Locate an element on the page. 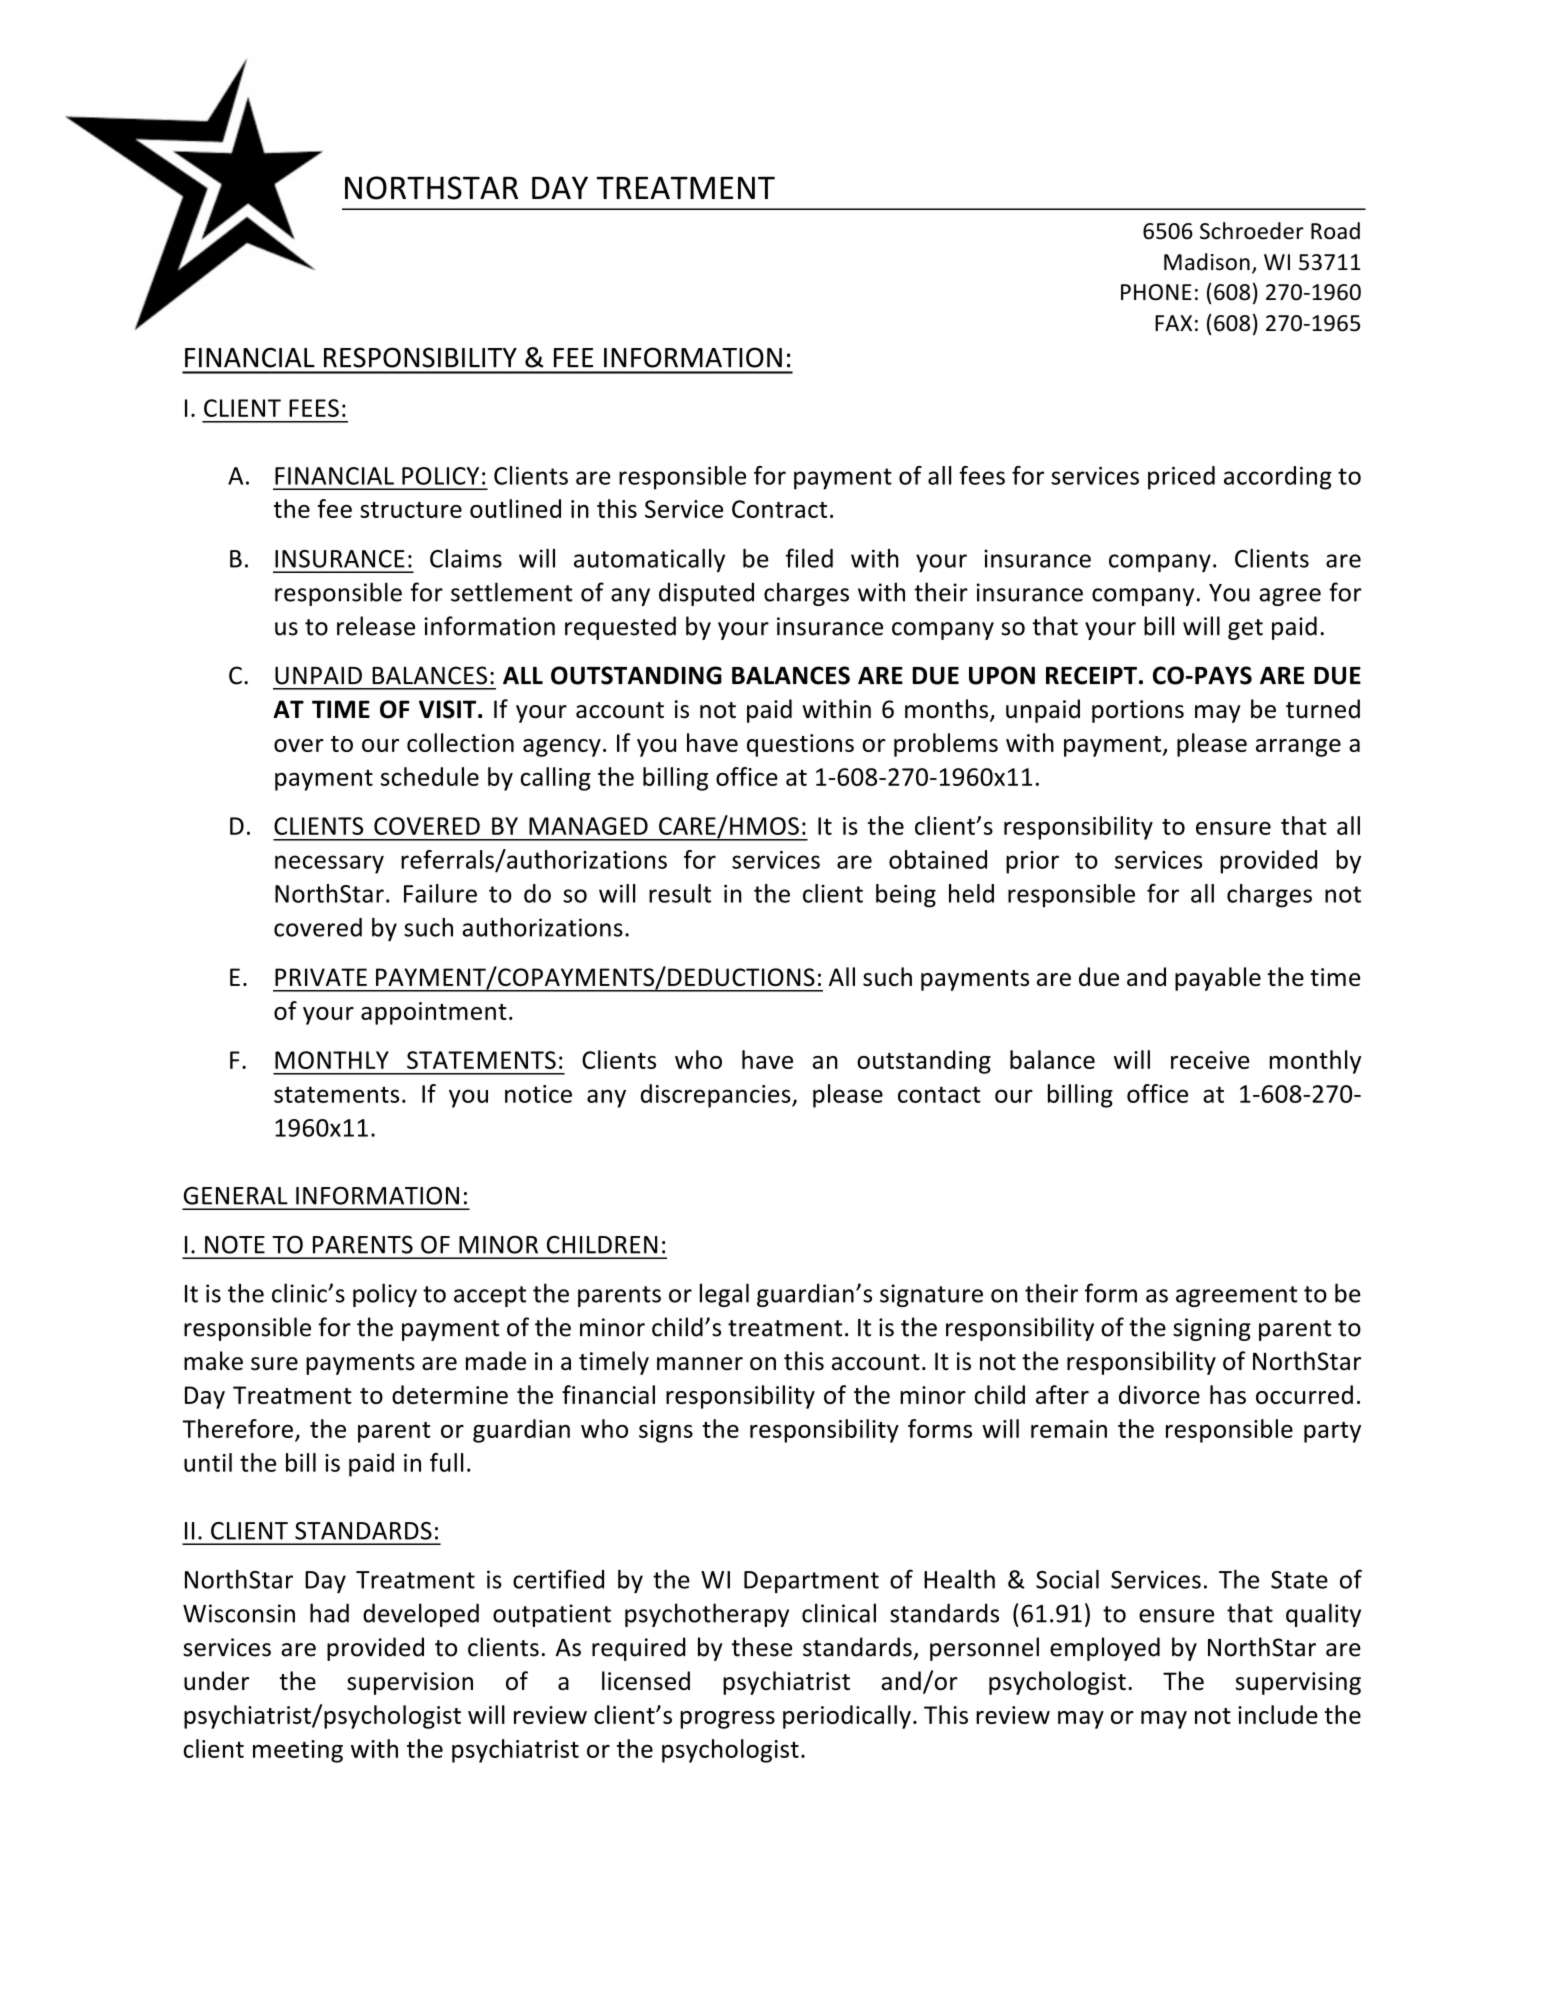 Image resolution: width=1542 pixels, height=1996 pixels. PRIVATE is located at coordinates (321, 977).
